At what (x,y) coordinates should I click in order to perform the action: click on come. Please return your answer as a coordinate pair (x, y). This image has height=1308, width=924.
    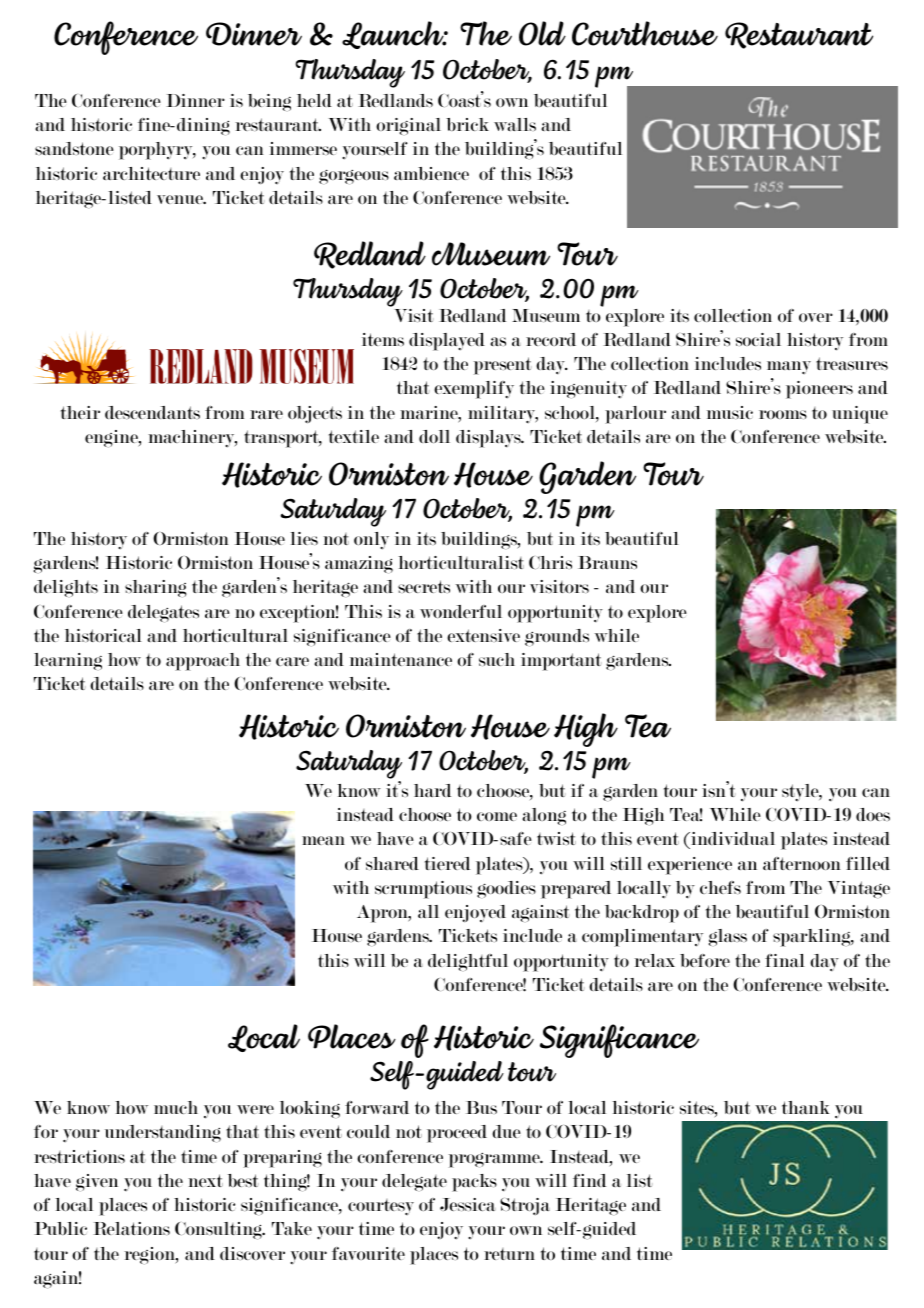
    Looking at the image, I should click on (497, 816).
